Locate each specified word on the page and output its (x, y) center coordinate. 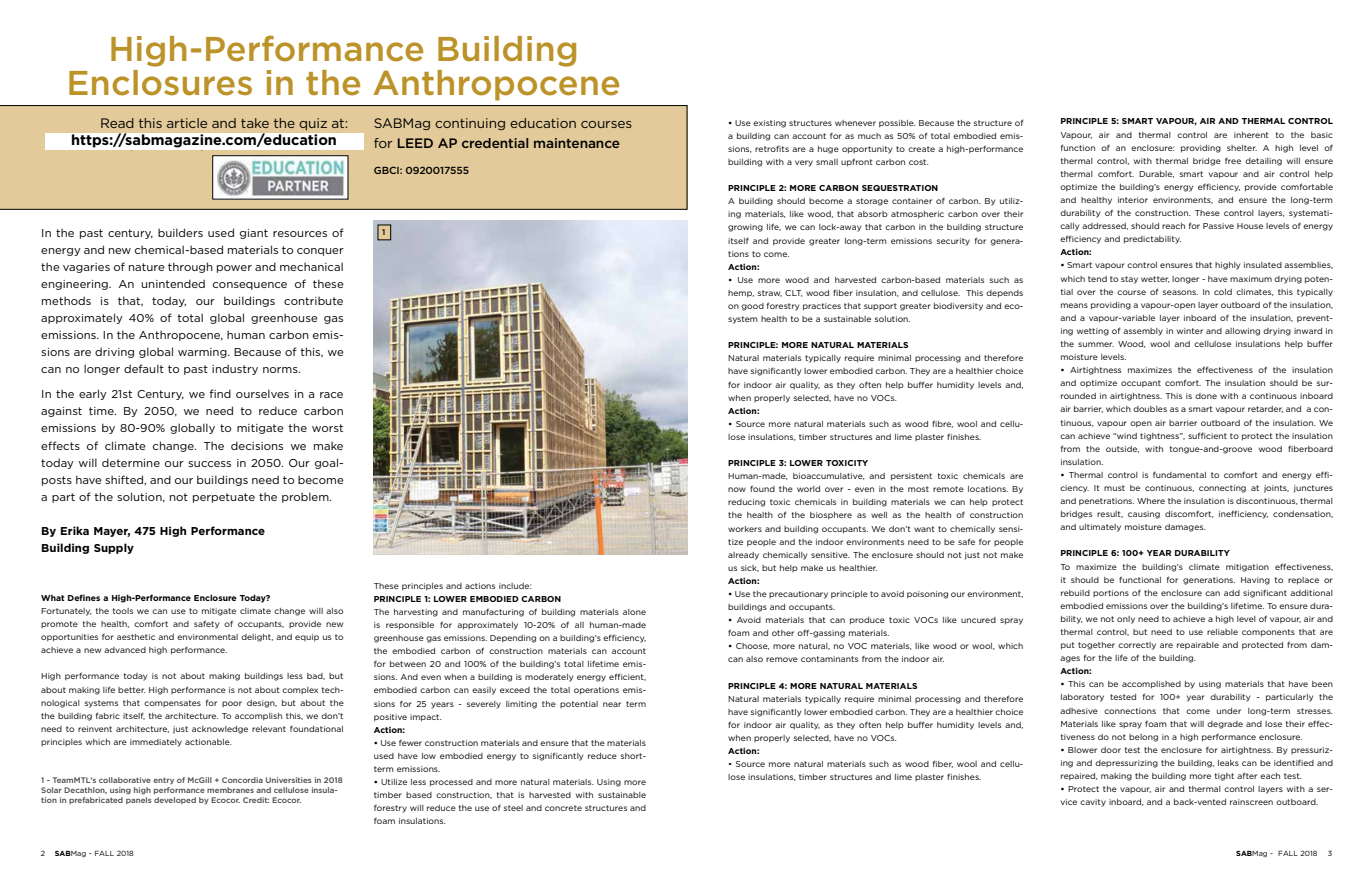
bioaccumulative (829, 476)
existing (769, 124)
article (187, 123)
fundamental (1179, 475)
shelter (1242, 148)
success (209, 464)
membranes (230, 790)
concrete (563, 808)
